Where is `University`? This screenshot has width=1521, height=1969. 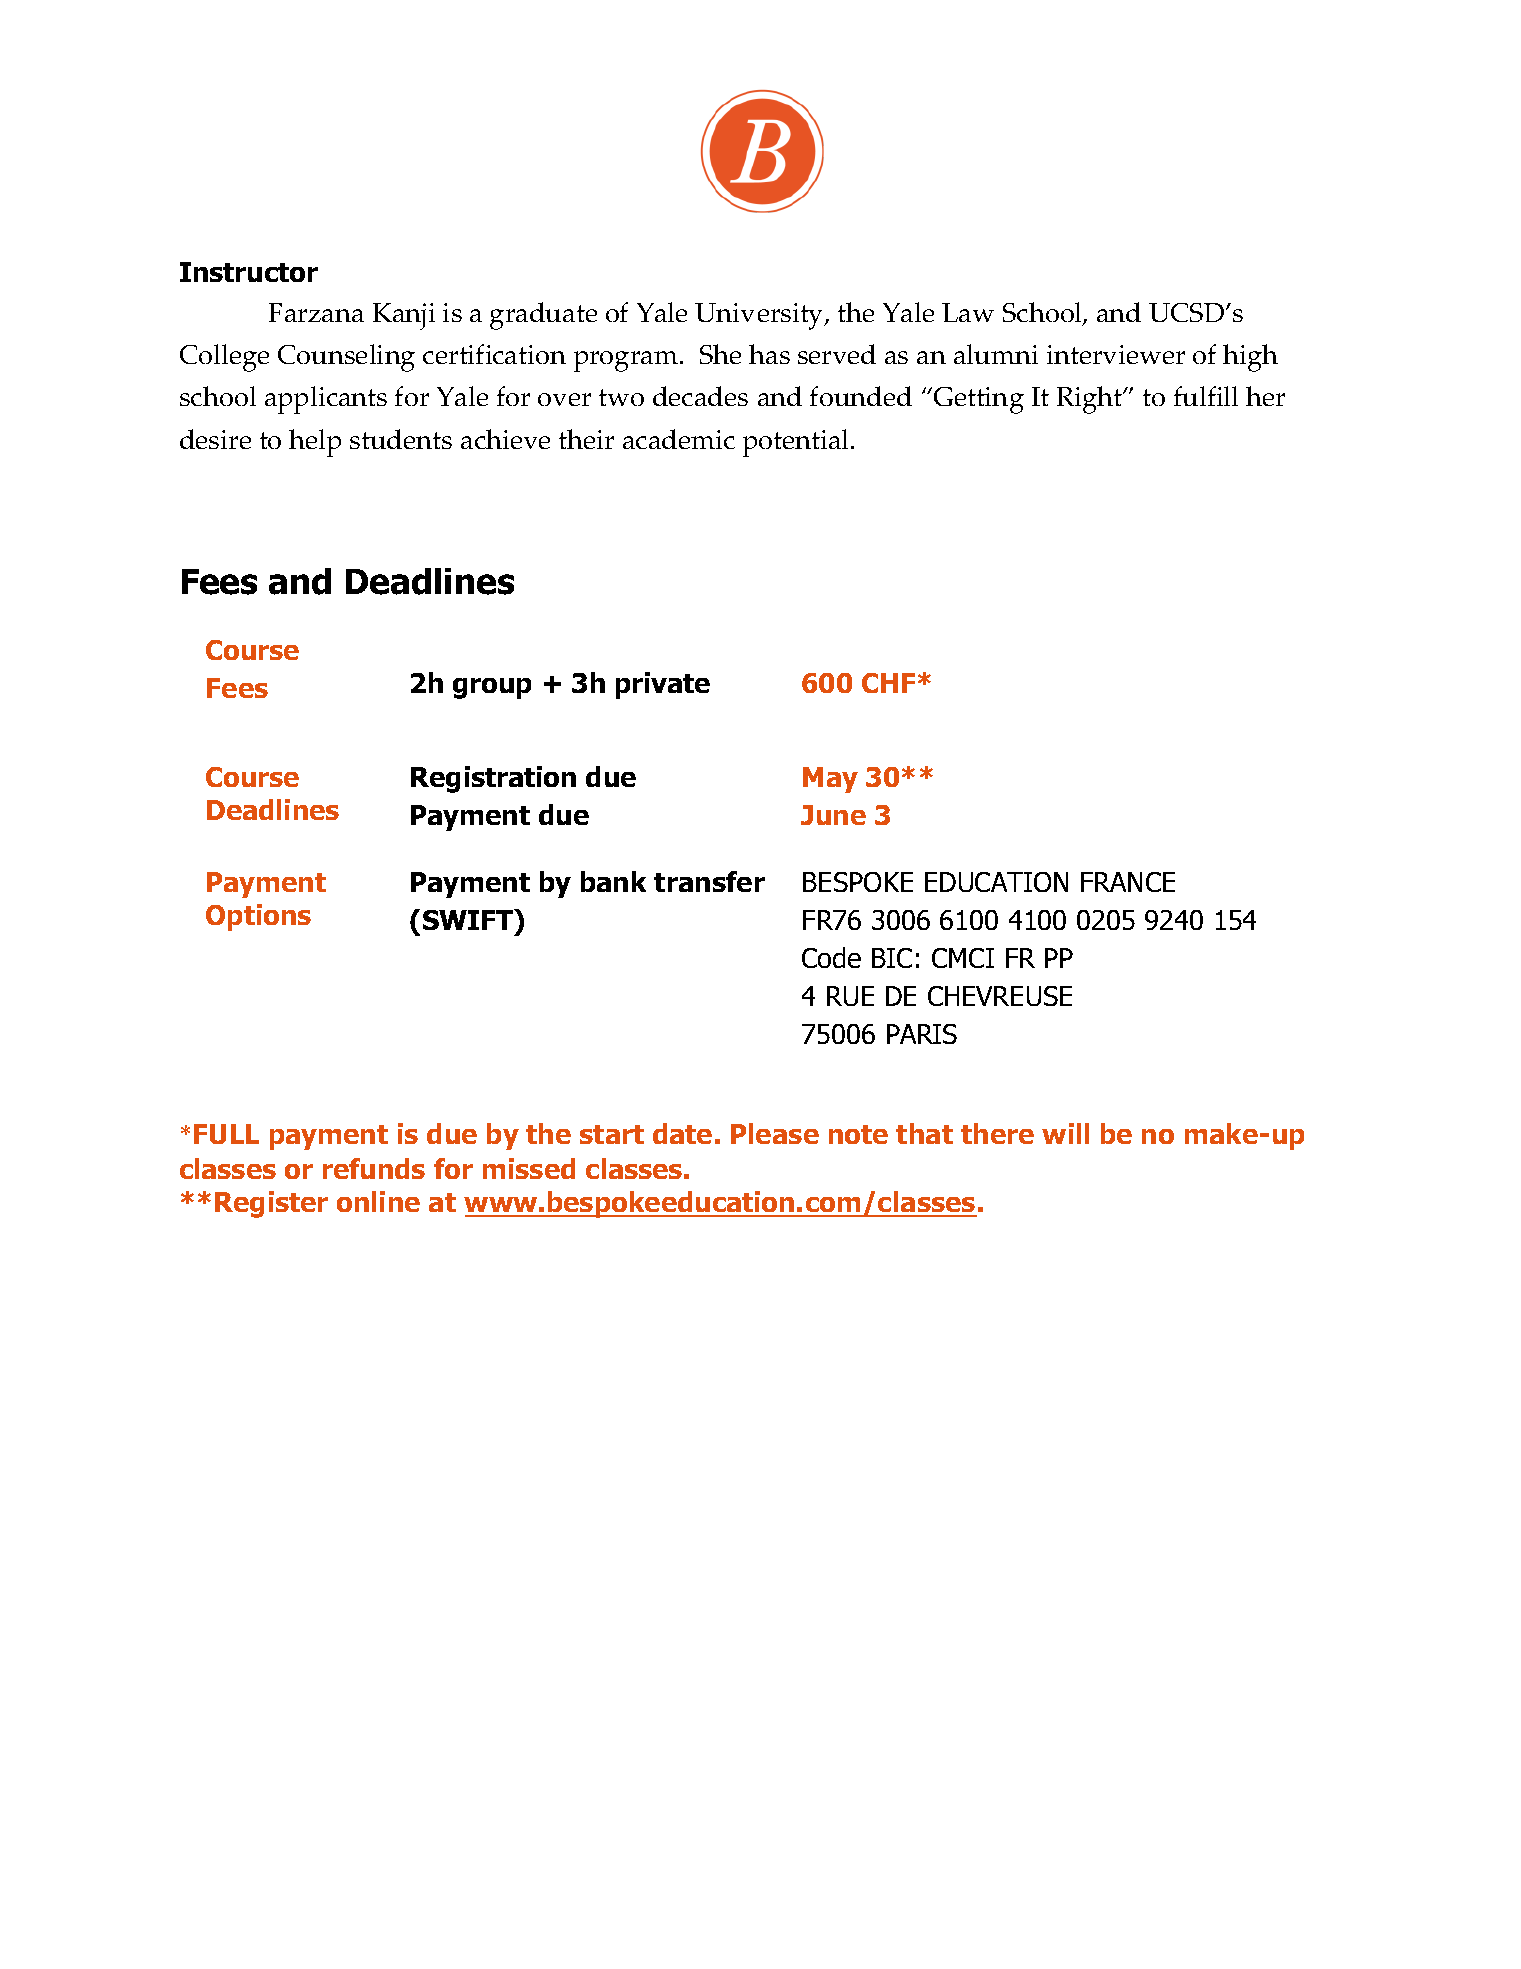
University is located at coordinates (760, 316).
